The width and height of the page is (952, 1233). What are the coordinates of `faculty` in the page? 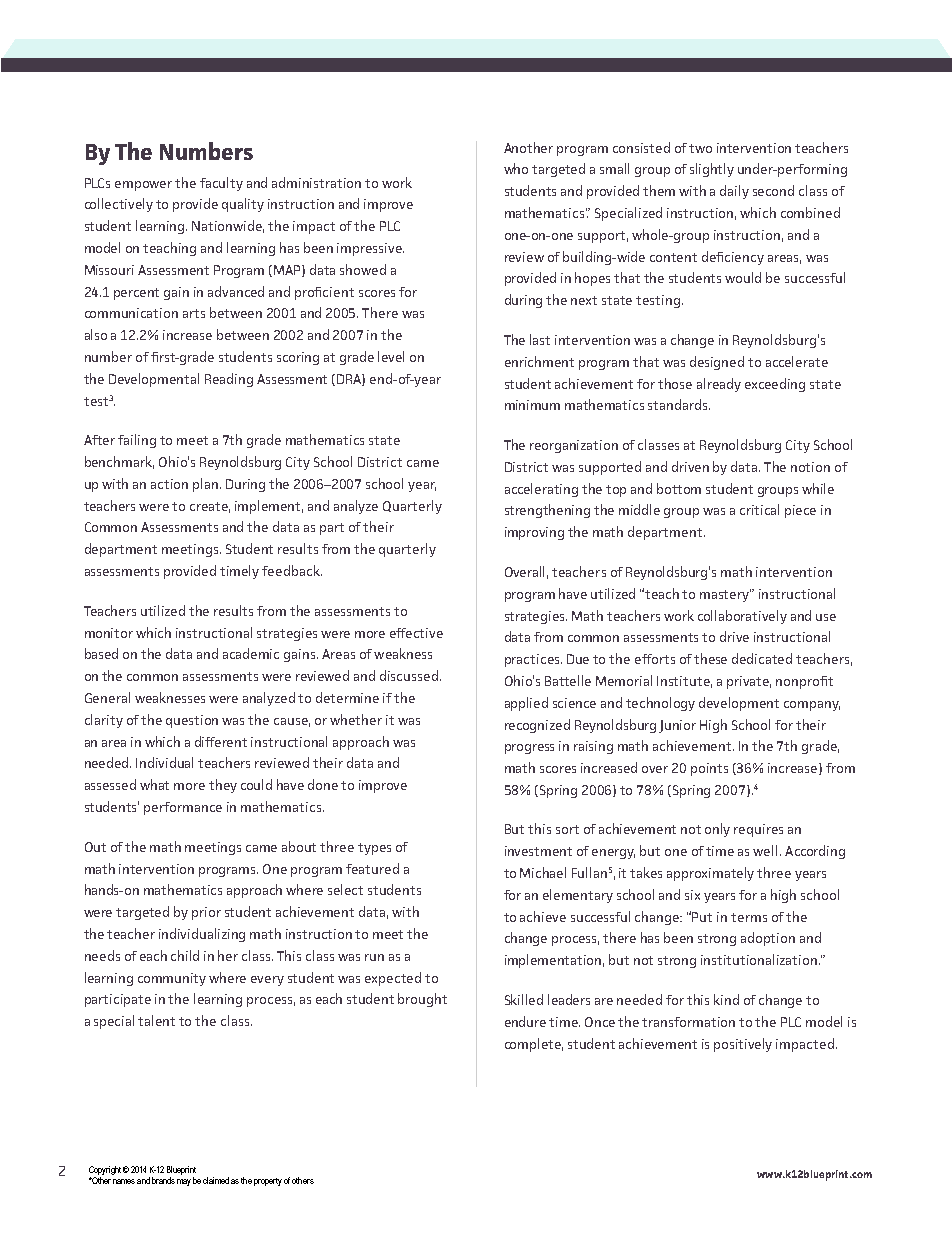 It's located at (221, 184).
